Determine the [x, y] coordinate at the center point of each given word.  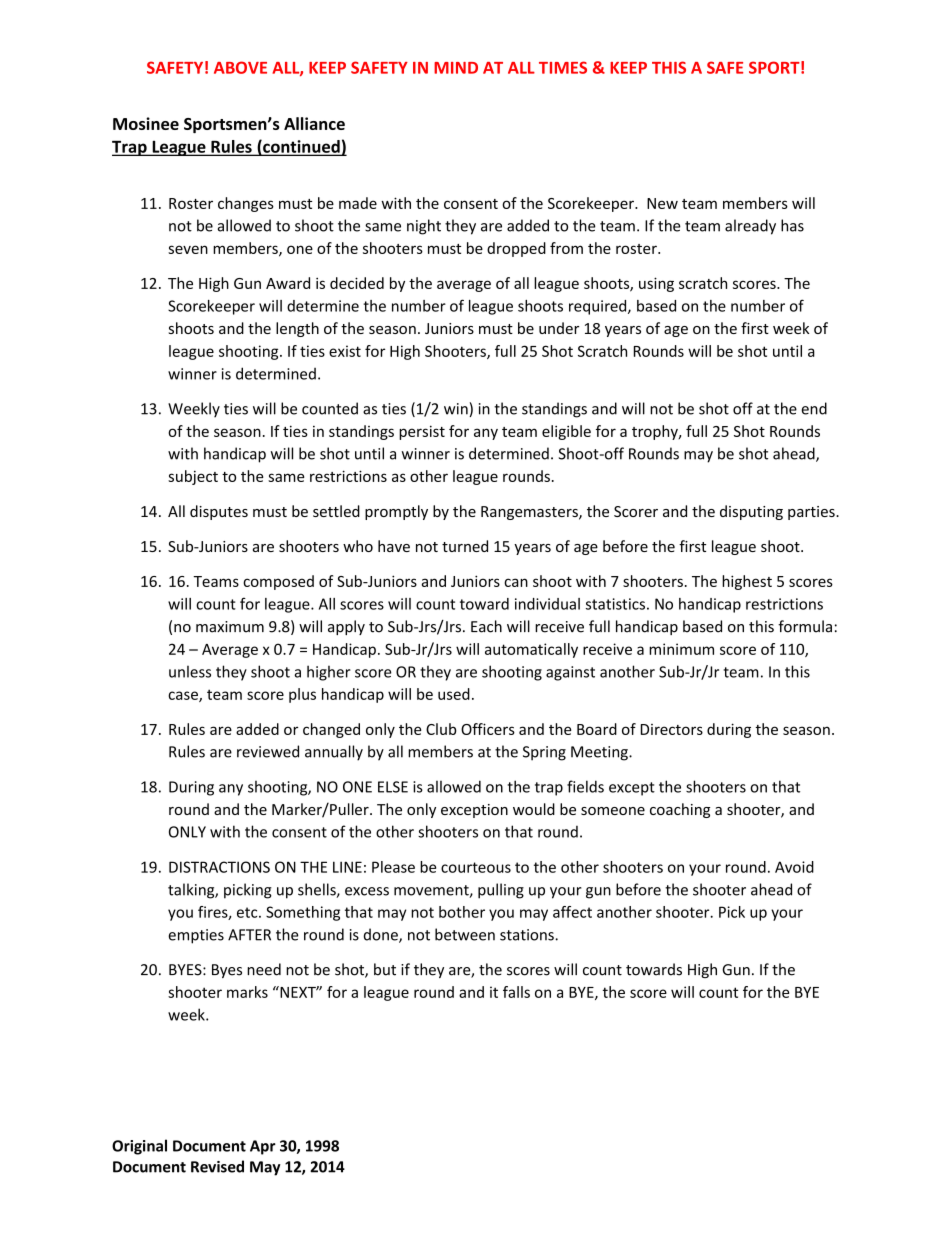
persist [422, 432]
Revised [217, 1166]
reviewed [268, 751]
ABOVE [240, 67]
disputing [751, 512]
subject [193, 477]
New [662, 203]
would [534, 809]
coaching [680, 810]
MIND [456, 68]
